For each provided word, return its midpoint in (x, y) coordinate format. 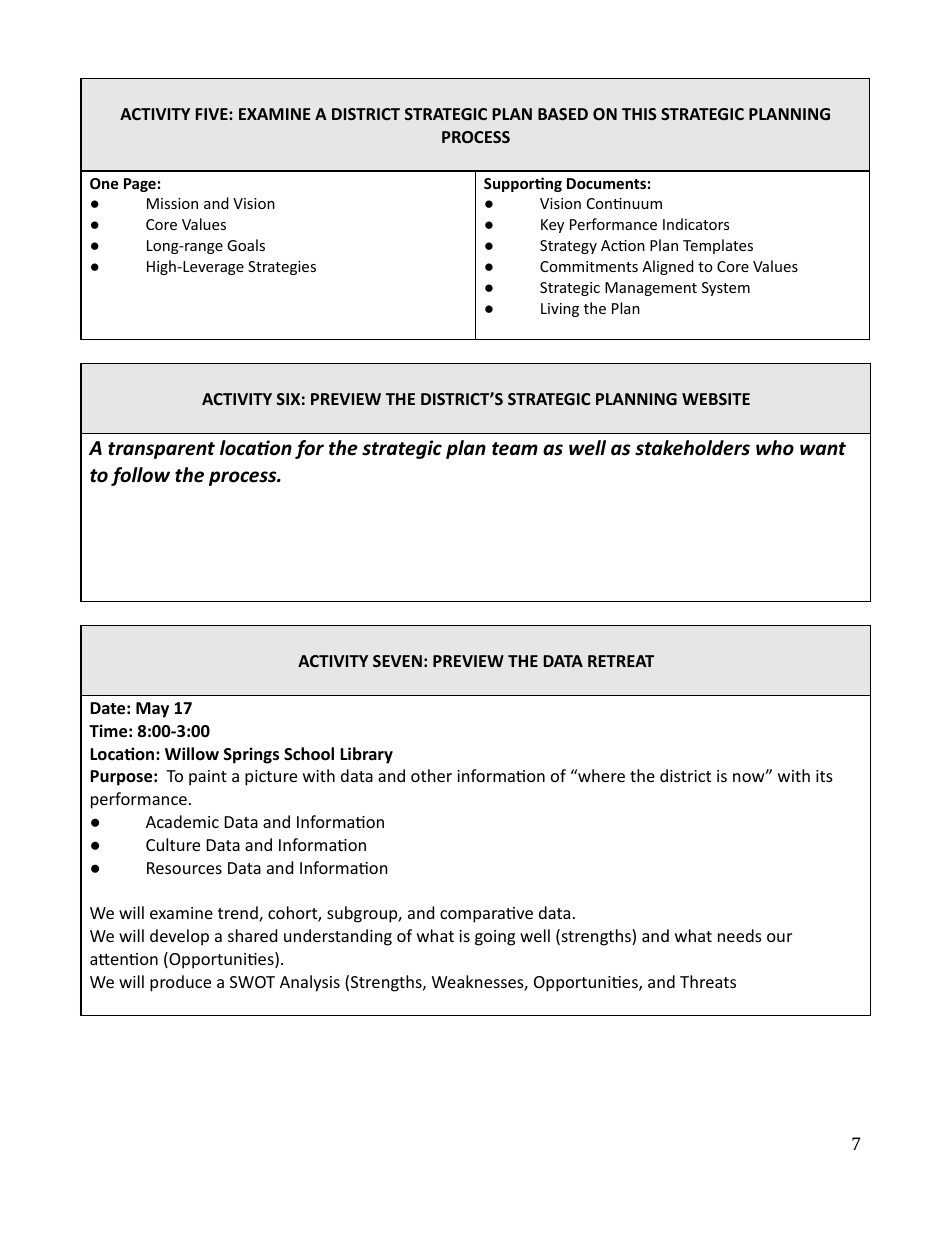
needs (740, 935)
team (515, 449)
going (495, 938)
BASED (563, 114)
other (431, 775)
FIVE (213, 114)
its (824, 776)
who (775, 448)
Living (560, 310)
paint (208, 778)
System (726, 289)
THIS (639, 114)
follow (140, 476)
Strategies (282, 268)
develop (179, 937)
